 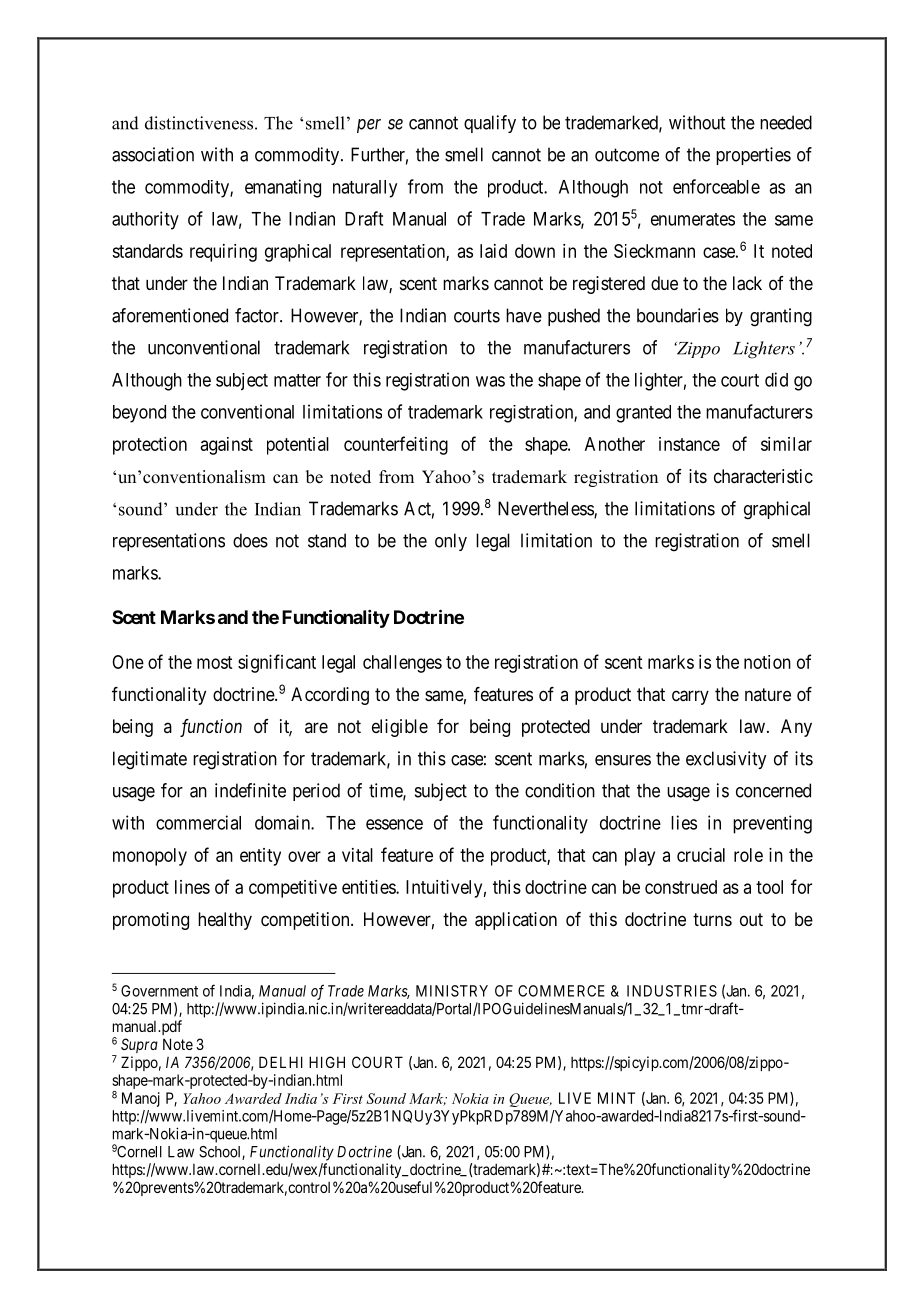 I want to click on association, so click(x=153, y=154).
